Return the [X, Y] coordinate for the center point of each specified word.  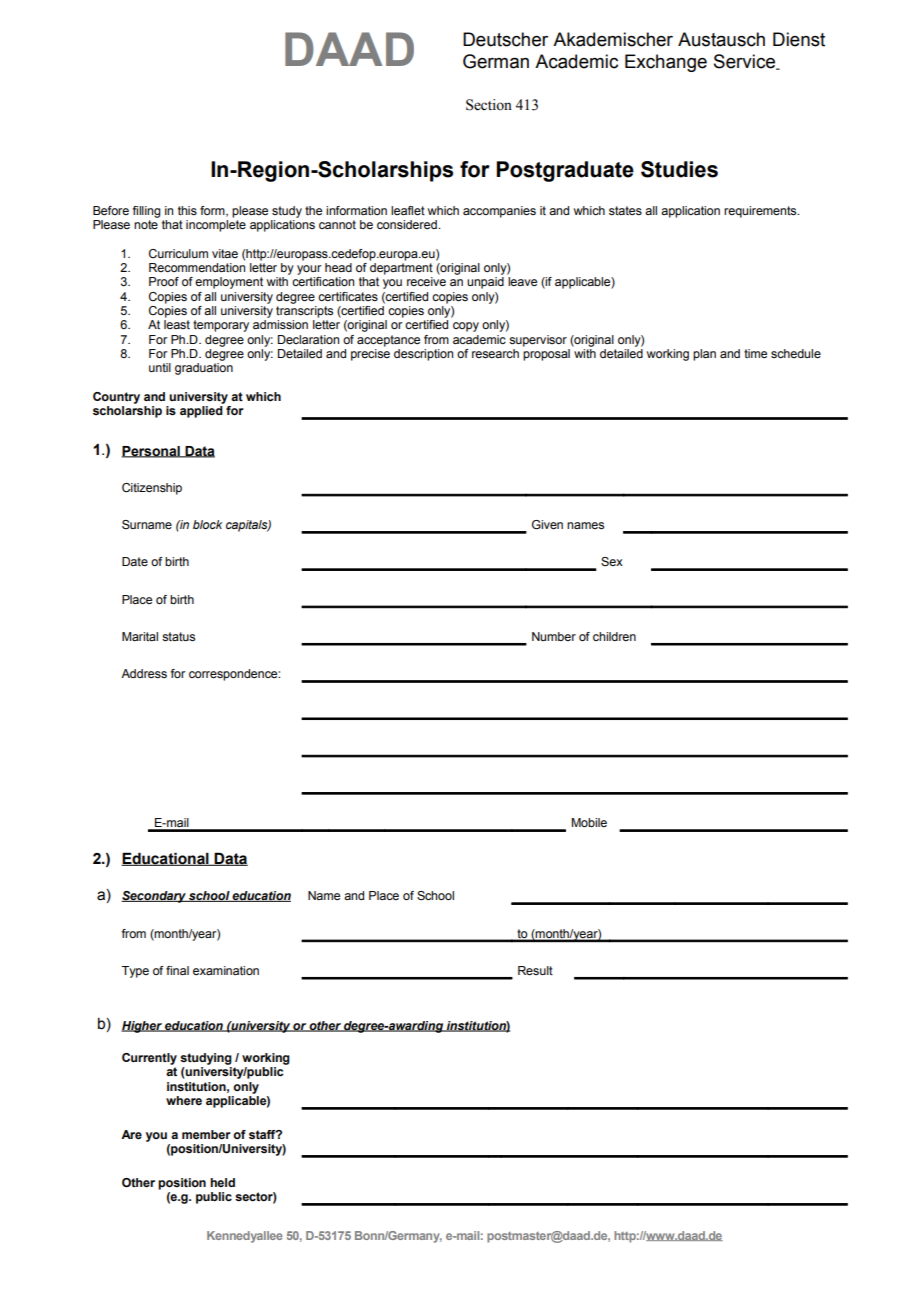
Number [554, 636]
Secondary [154, 897]
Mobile [589, 822]
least [177, 324]
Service [746, 62]
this [187, 210]
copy [466, 327]
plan [704, 355]
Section [489, 105]
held [222, 1182]
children [614, 636]
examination [226, 970]
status [178, 636]
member [206, 1134]
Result [535, 970]
